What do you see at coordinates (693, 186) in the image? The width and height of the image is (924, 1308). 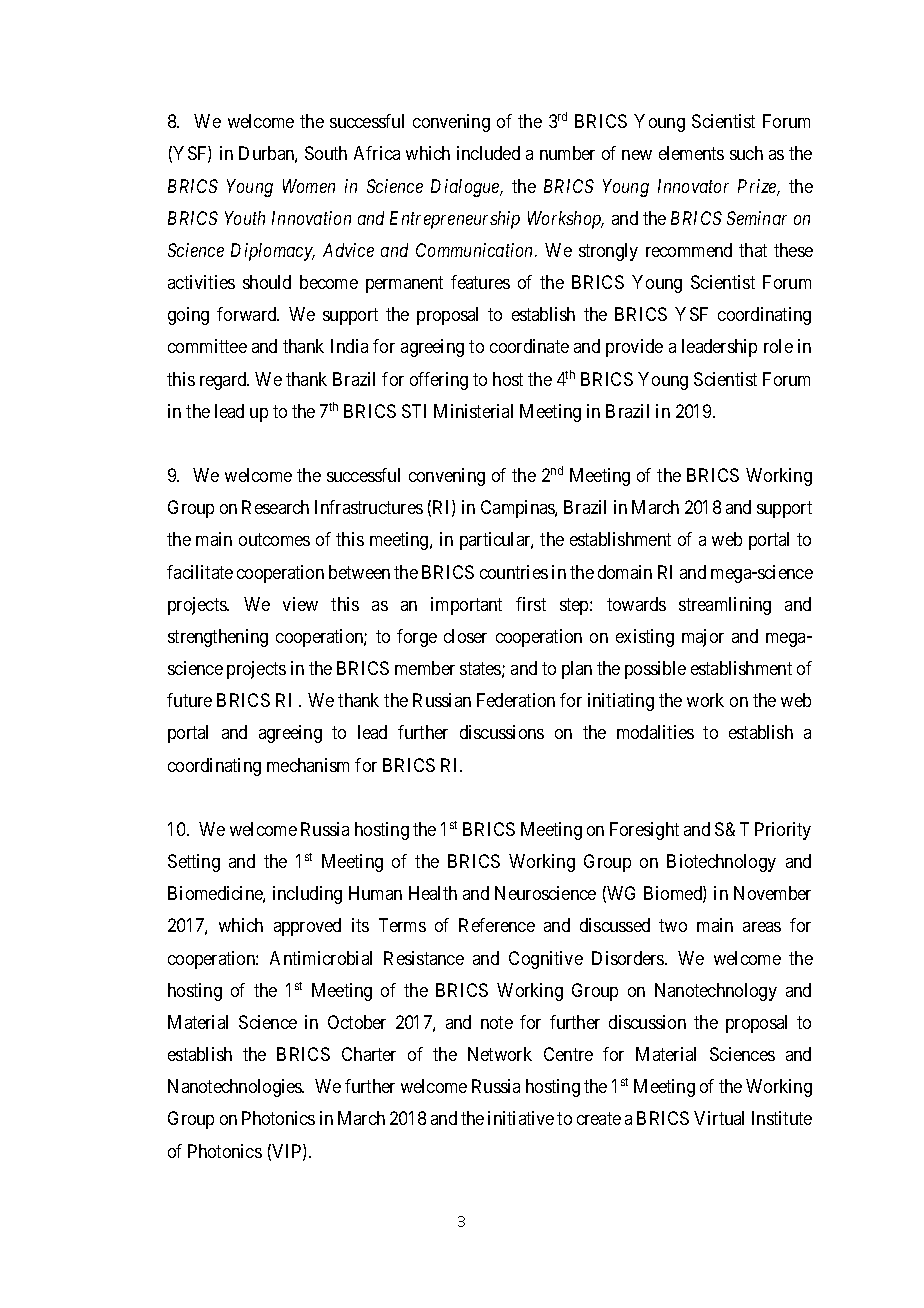 I see `Innovator` at bounding box center [693, 186].
